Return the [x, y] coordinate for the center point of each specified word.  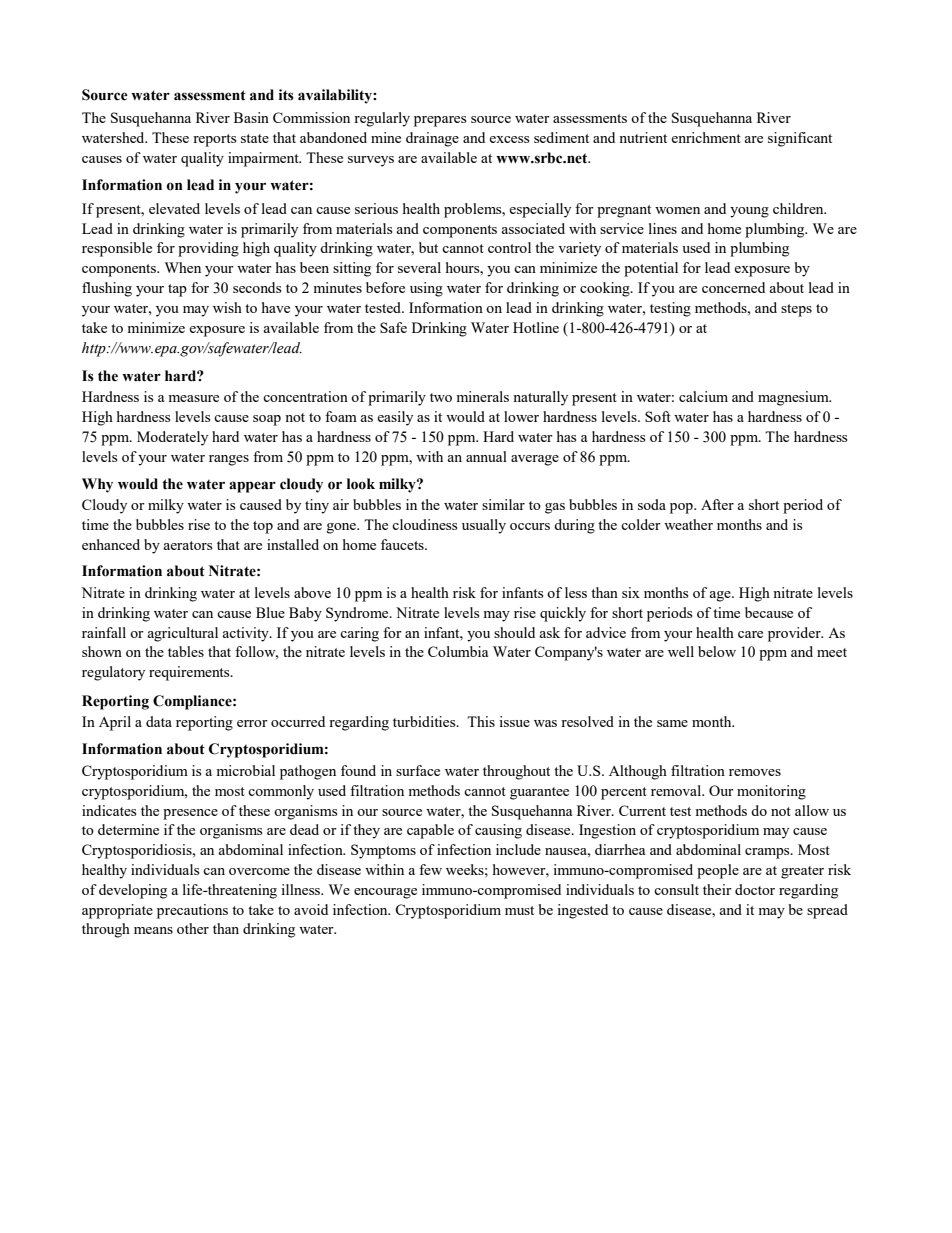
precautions [192, 911]
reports [214, 140]
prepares [440, 121]
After [717, 504]
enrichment [706, 137]
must [519, 910]
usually [484, 526]
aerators [187, 545]
